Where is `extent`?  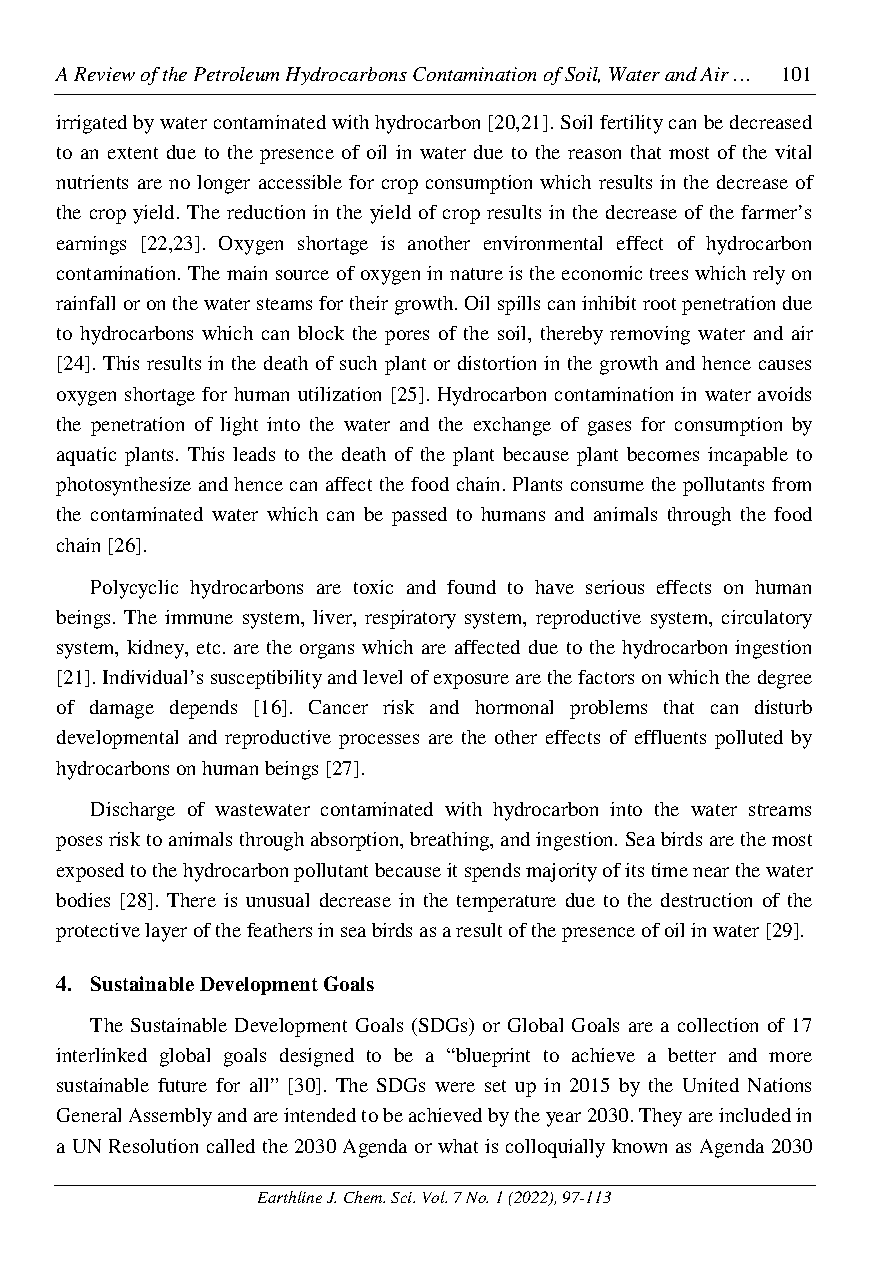
extent is located at coordinates (133, 153).
